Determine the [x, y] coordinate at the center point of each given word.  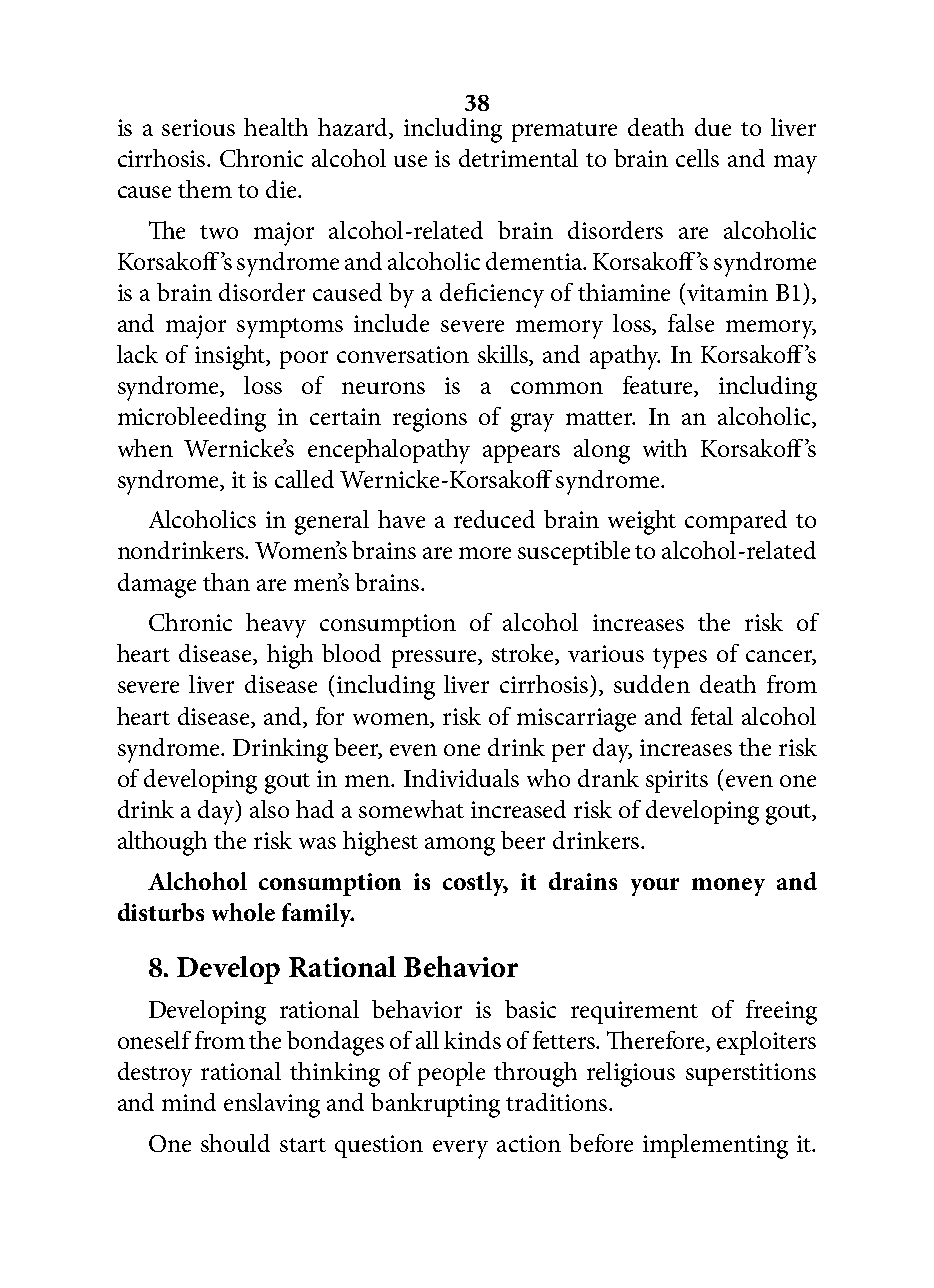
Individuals [461, 778]
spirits [677, 781]
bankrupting [435, 1105]
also [269, 809]
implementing [715, 1146]
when [145, 448]
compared [736, 522]
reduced [494, 519]
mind [189, 1102]
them [205, 189]
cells [697, 158]
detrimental [518, 158]
